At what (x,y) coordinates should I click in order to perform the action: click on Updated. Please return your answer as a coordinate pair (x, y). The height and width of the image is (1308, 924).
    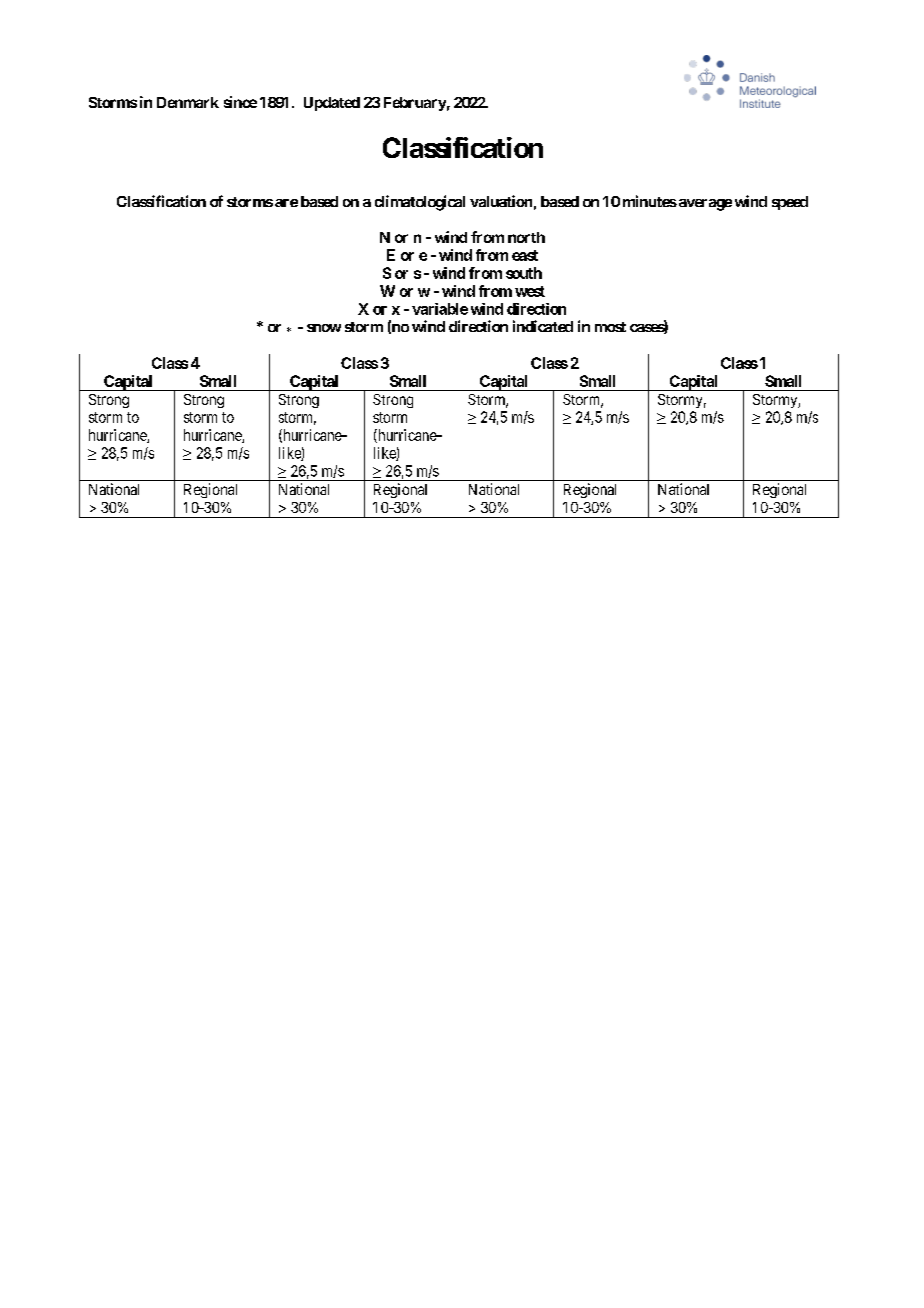
    Looking at the image, I should click on (332, 104).
